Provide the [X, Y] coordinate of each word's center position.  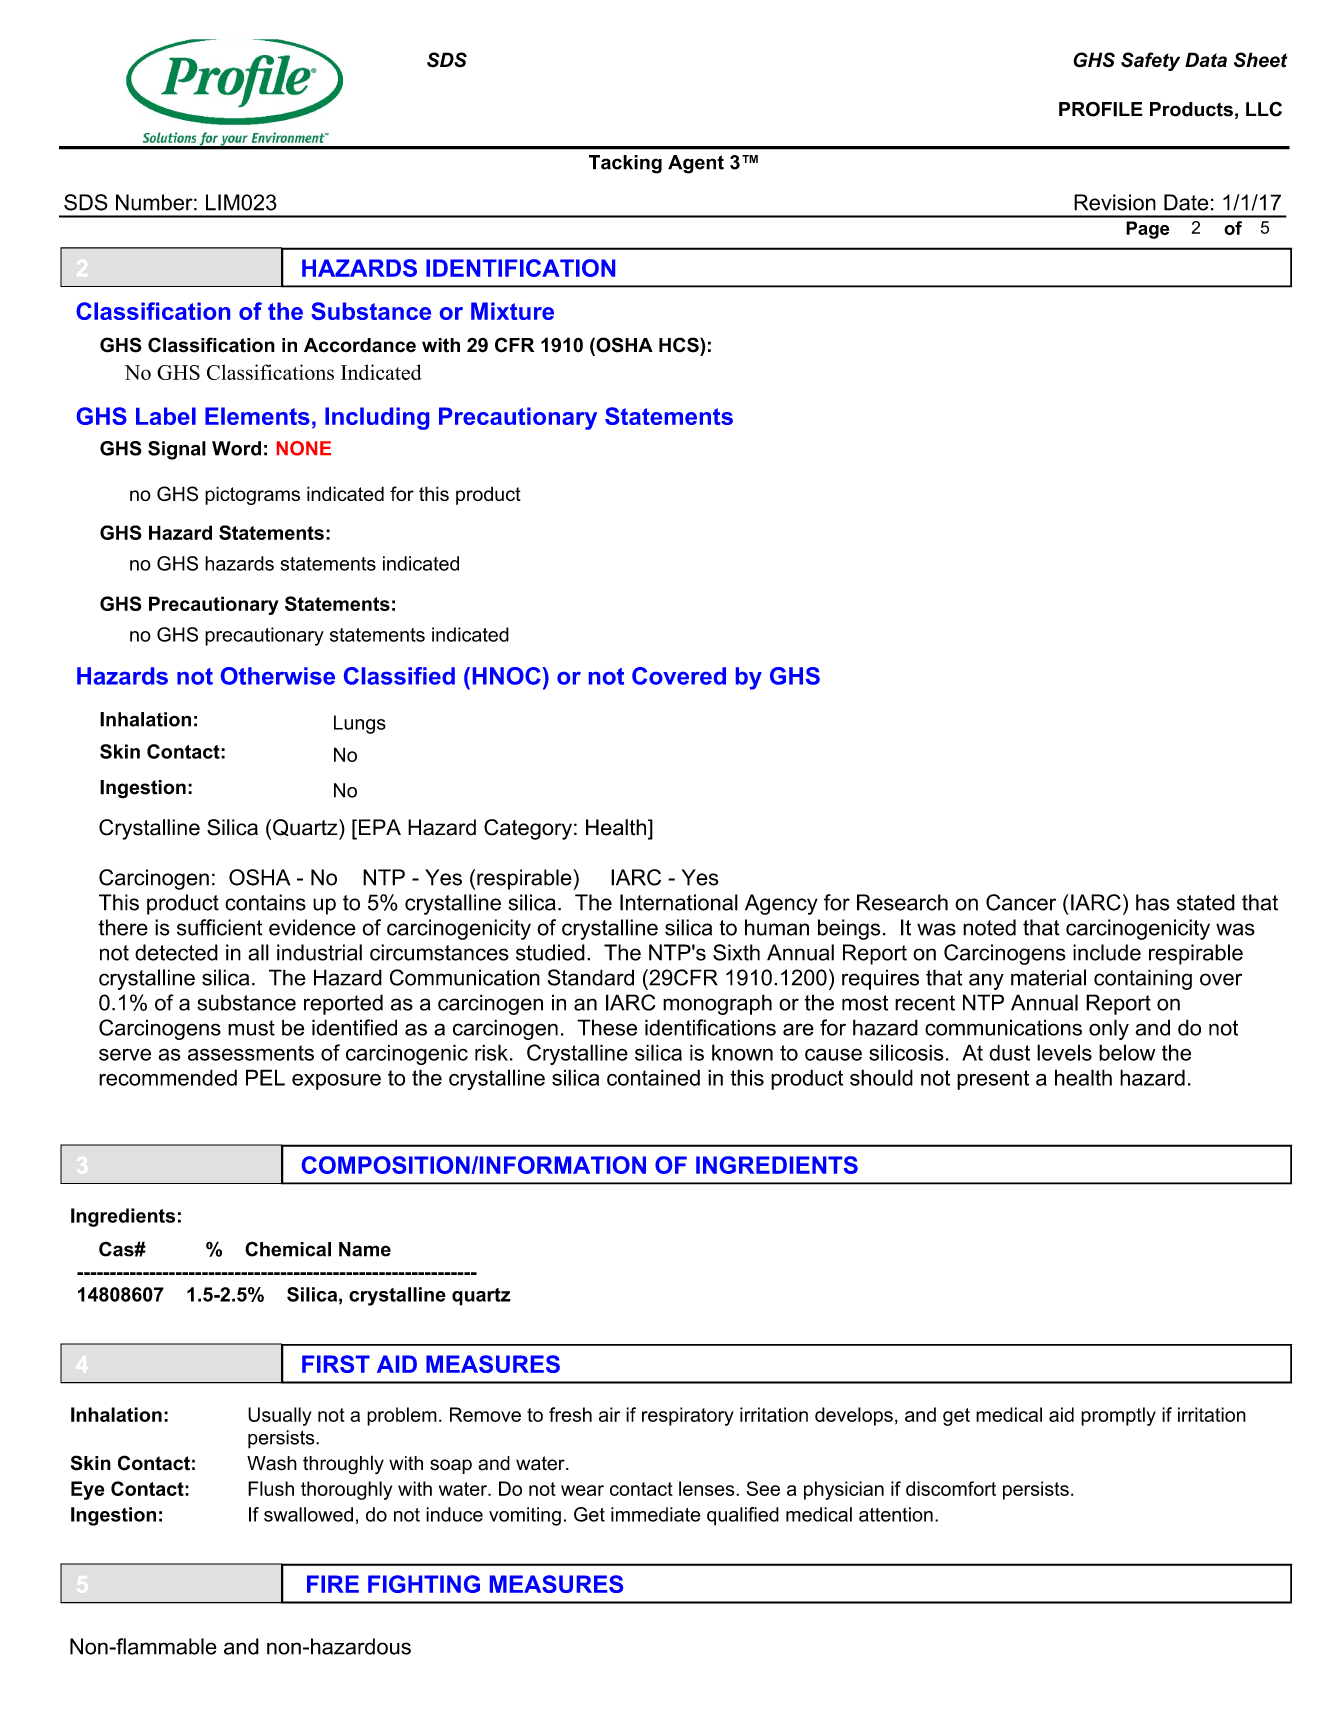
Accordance [360, 345]
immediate [655, 1514]
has [1153, 902]
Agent [696, 164]
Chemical [288, 1249]
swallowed [308, 1514]
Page [1147, 230]
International [679, 902]
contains [265, 902]
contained [653, 1077]
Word [236, 448]
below [1127, 1052]
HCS [680, 345]
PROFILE [1101, 109]
